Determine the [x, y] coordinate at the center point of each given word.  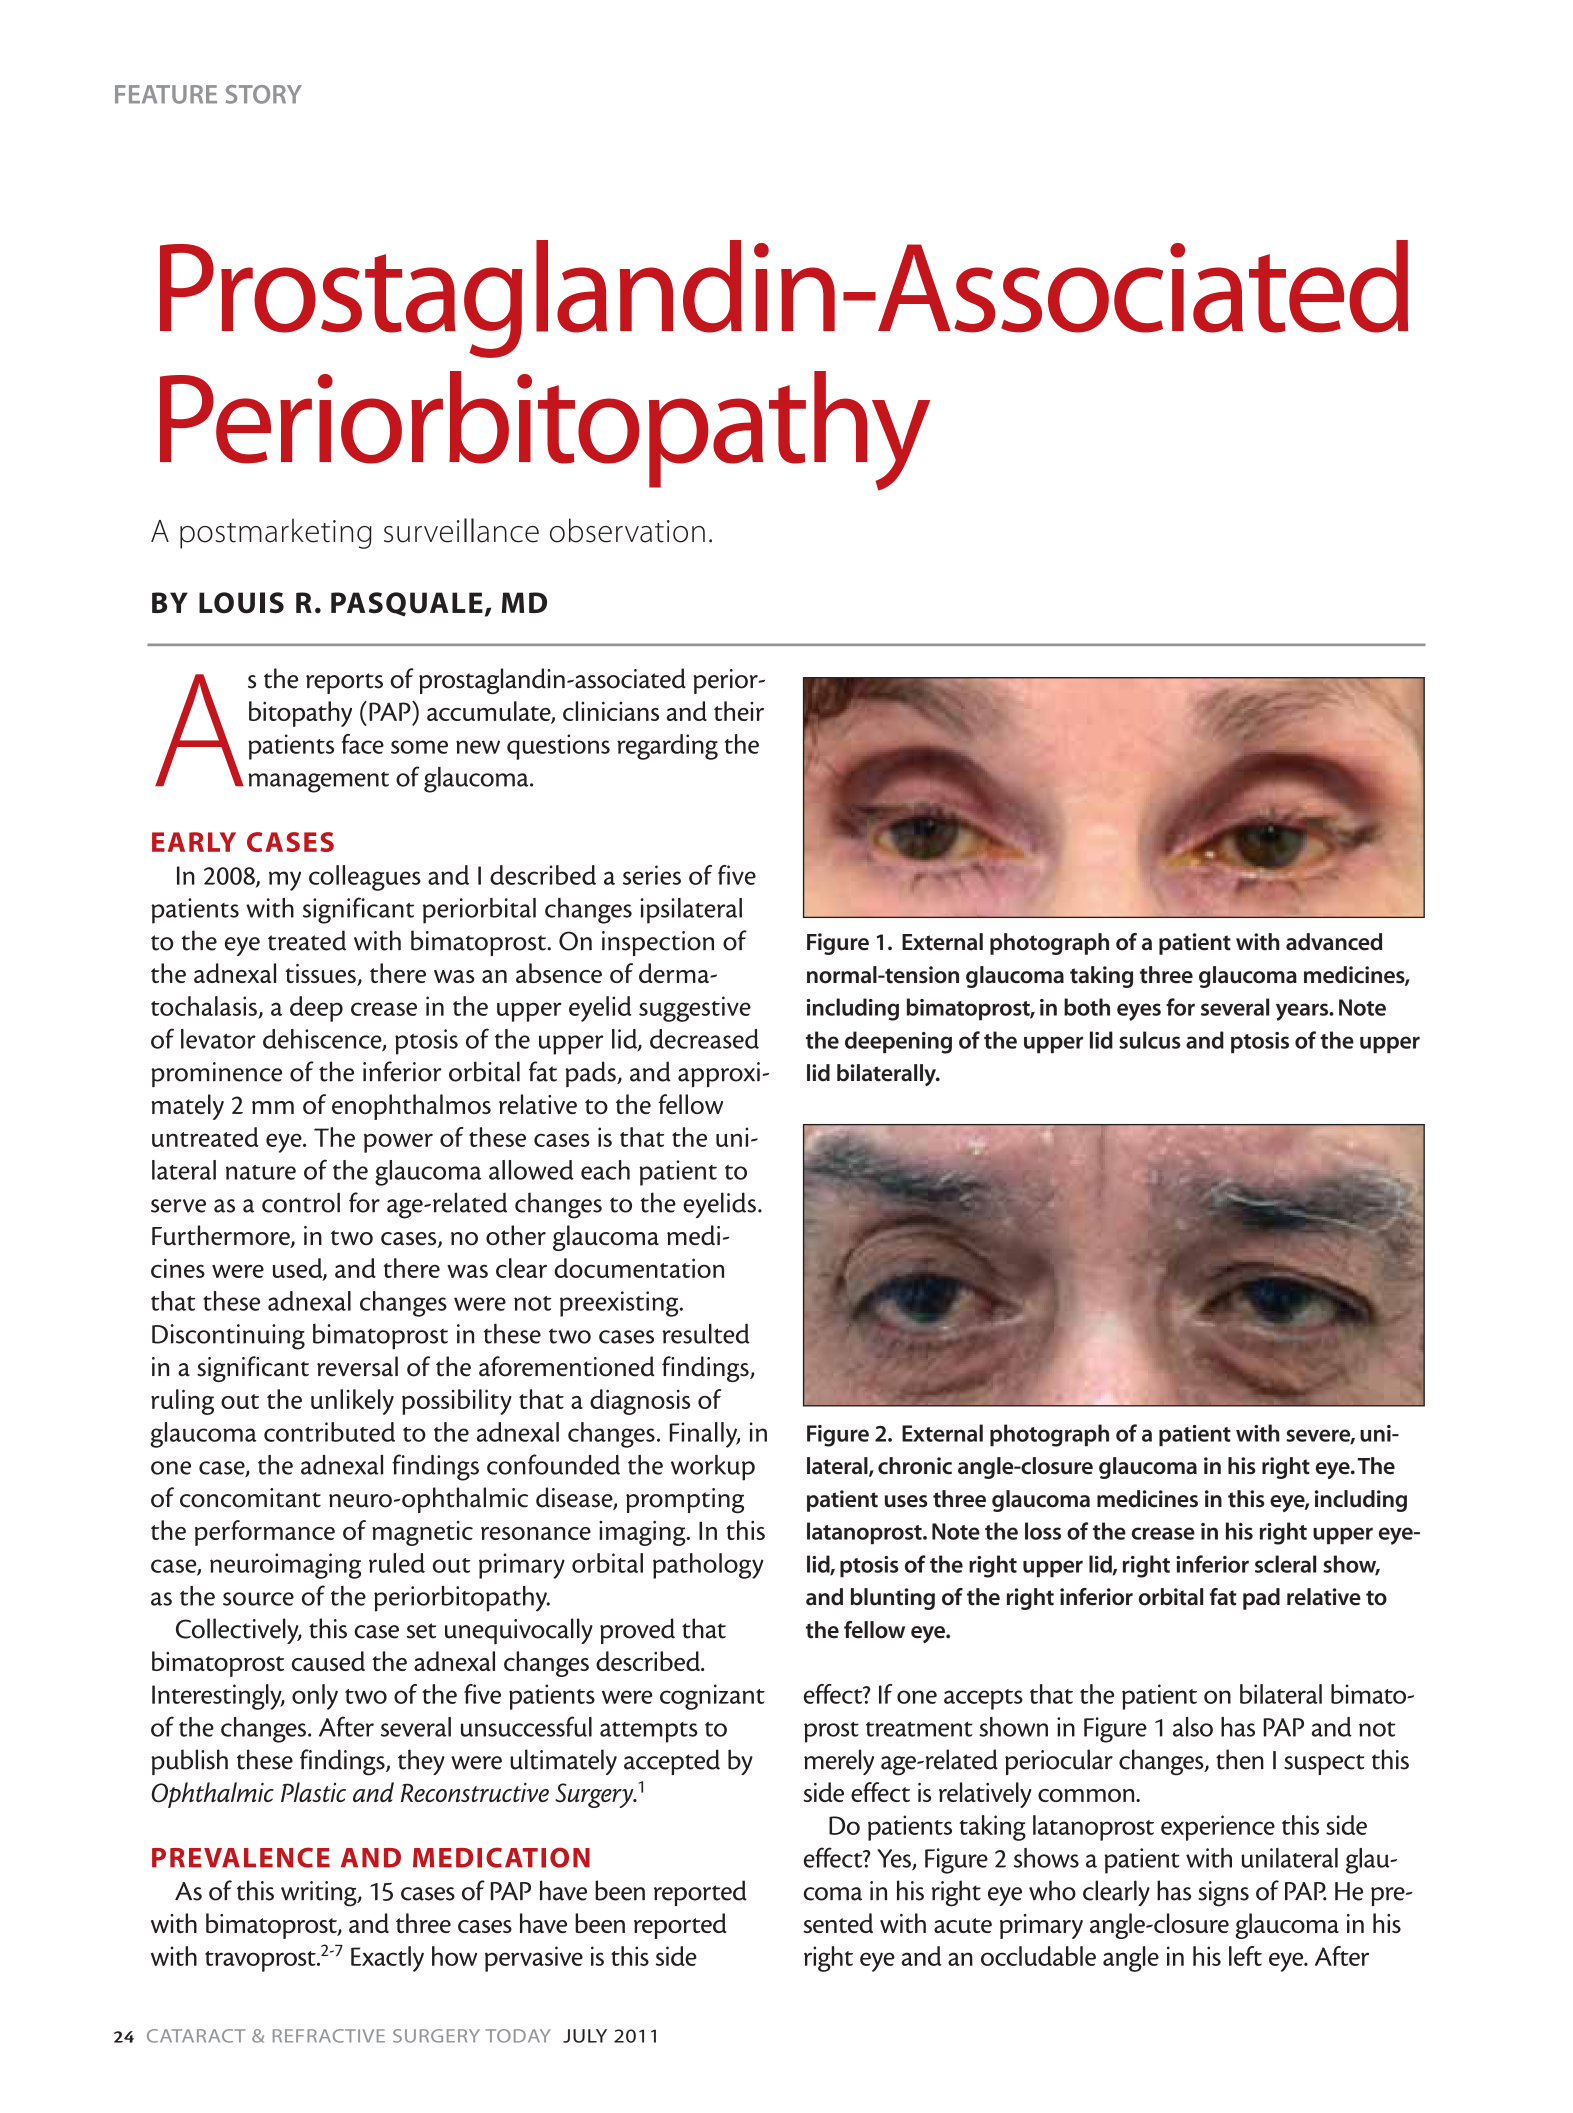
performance [265, 1533]
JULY [585, 2036]
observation [627, 530]
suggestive [695, 1009]
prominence [216, 1074]
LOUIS [241, 603]
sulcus [1150, 1040]
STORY [264, 94]
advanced [1334, 942]
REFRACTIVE [329, 2036]
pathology [708, 1566]
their [739, 711]
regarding [667, 747]
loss [1043, 1531]
